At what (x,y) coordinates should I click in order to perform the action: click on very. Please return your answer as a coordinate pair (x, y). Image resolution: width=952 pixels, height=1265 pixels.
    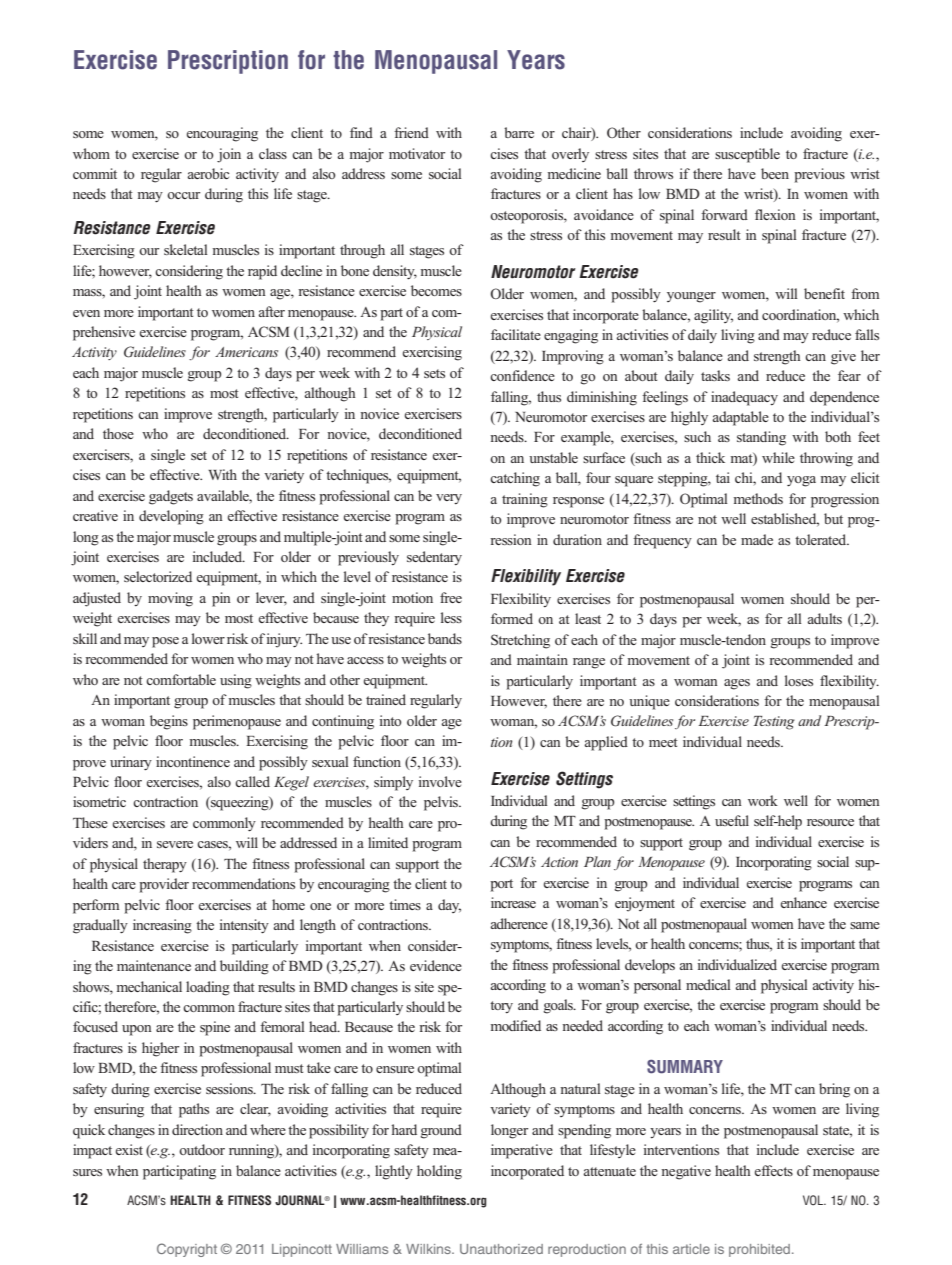
    Looking at the image, I should click on (449, 499).
